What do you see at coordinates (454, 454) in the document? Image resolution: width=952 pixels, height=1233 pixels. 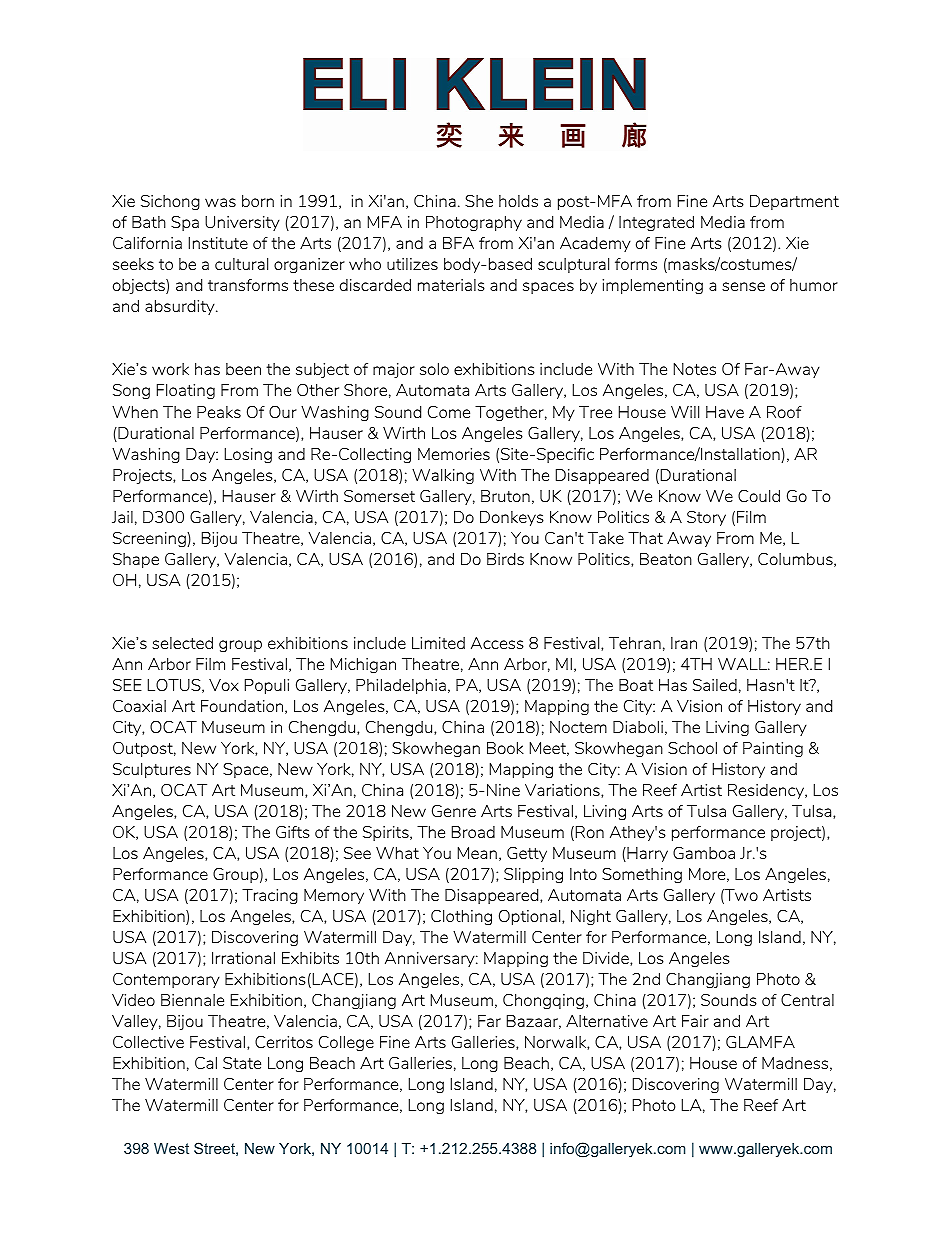 I see `Memories` at bounding box center [454, 454].
